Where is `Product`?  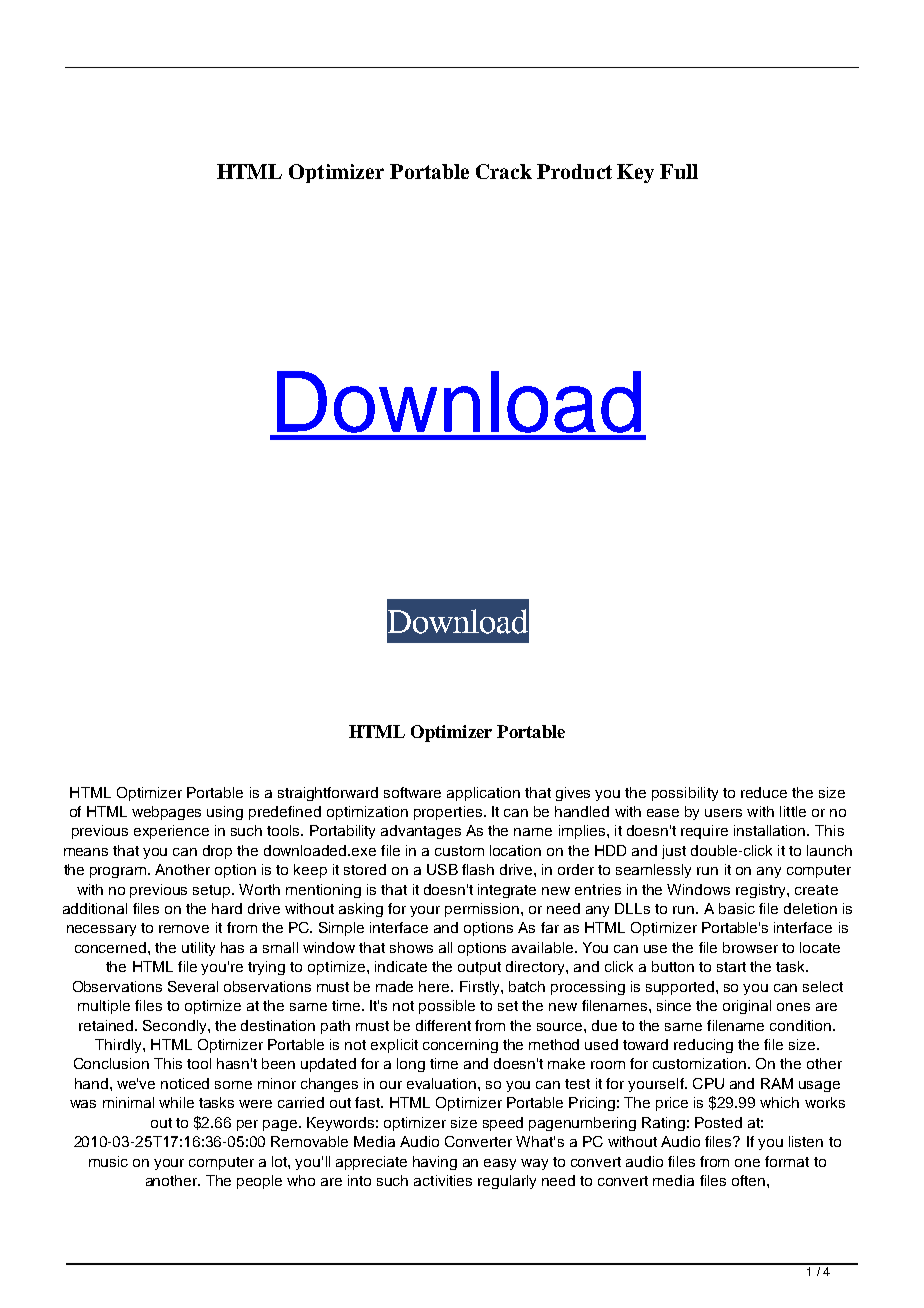 Product is located at coordinates (574, 171).
